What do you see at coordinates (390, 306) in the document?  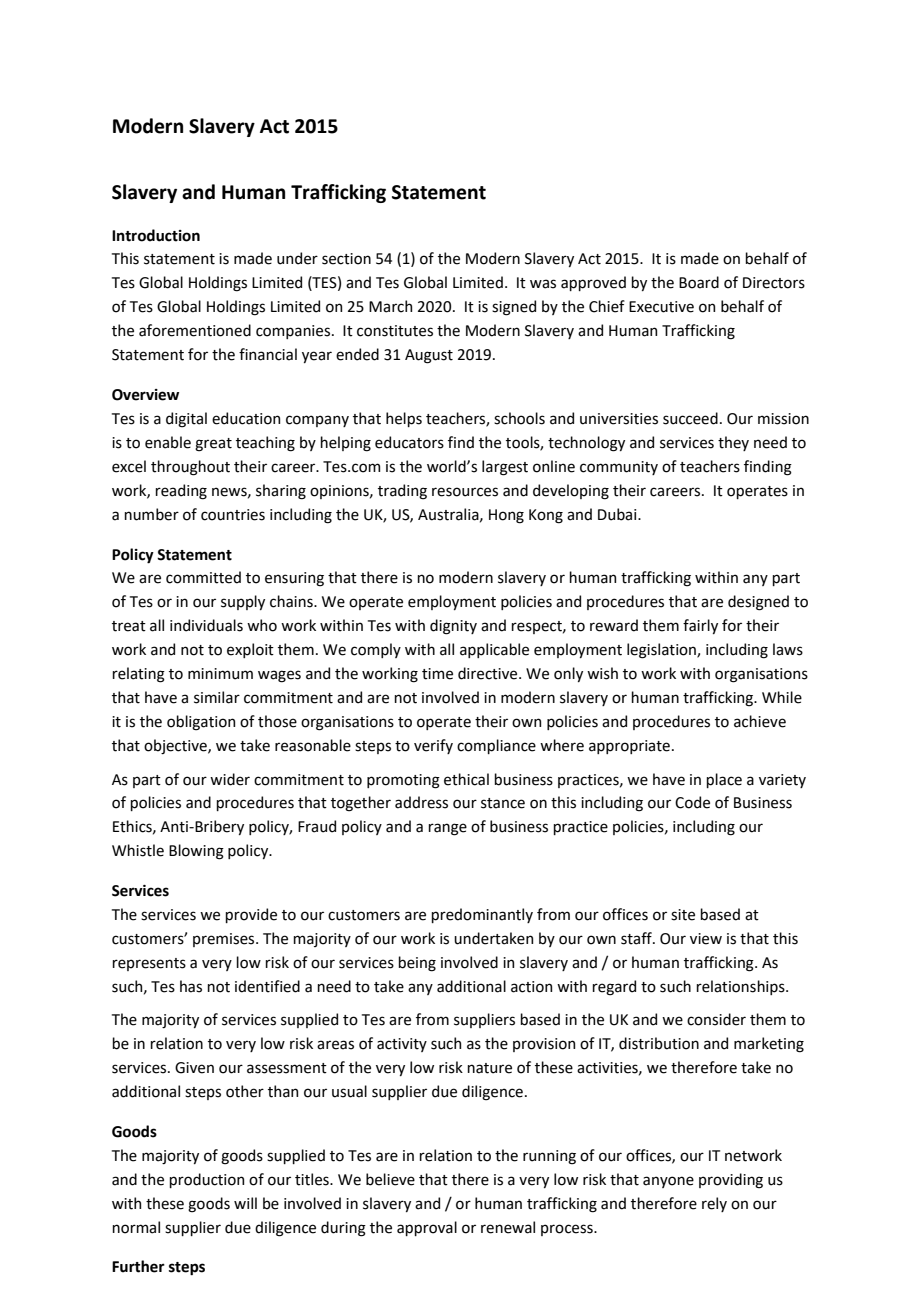 I see `March` at bounding box center [390, 306].
